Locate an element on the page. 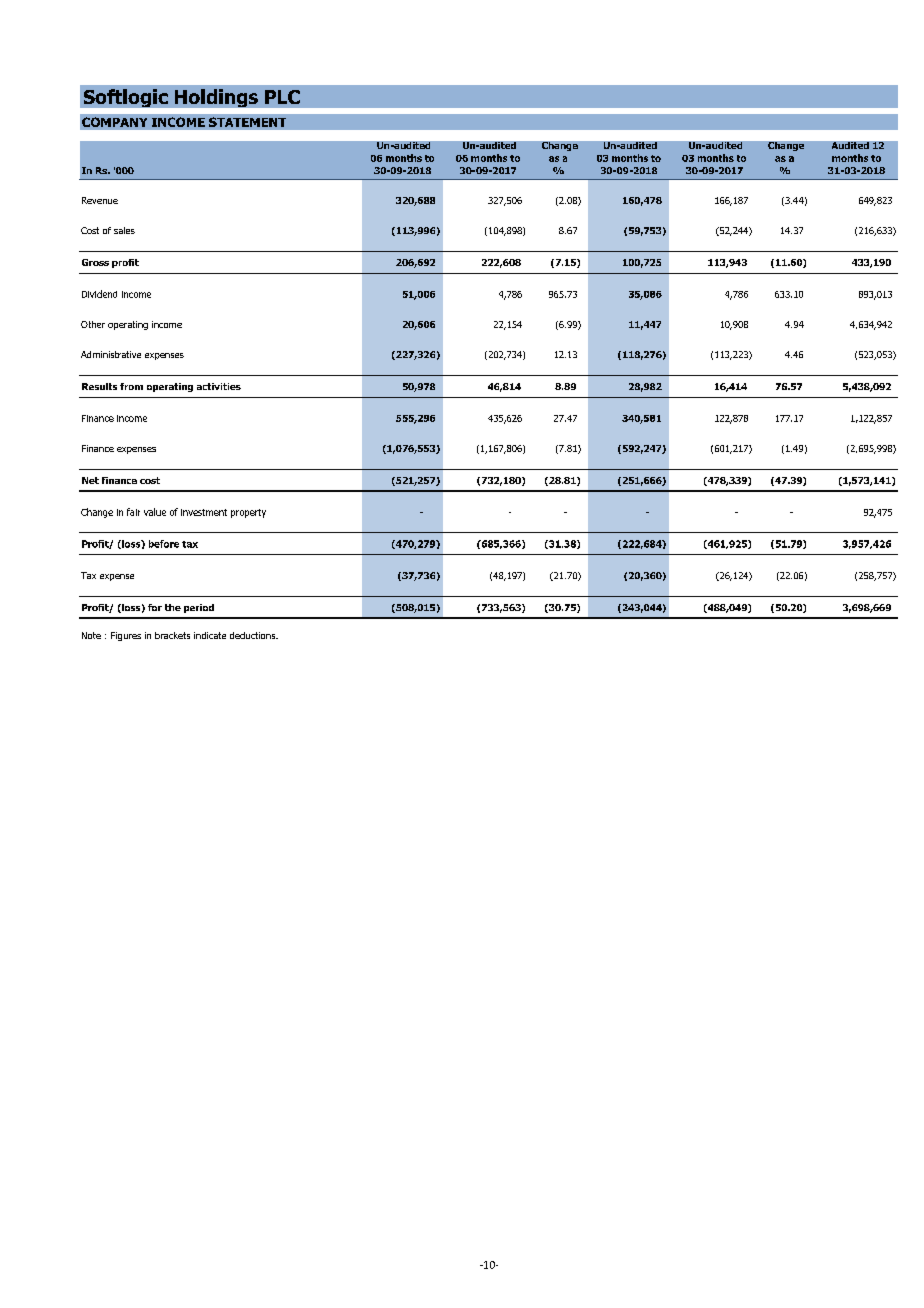  activities is located at coordinates (219, 386).
